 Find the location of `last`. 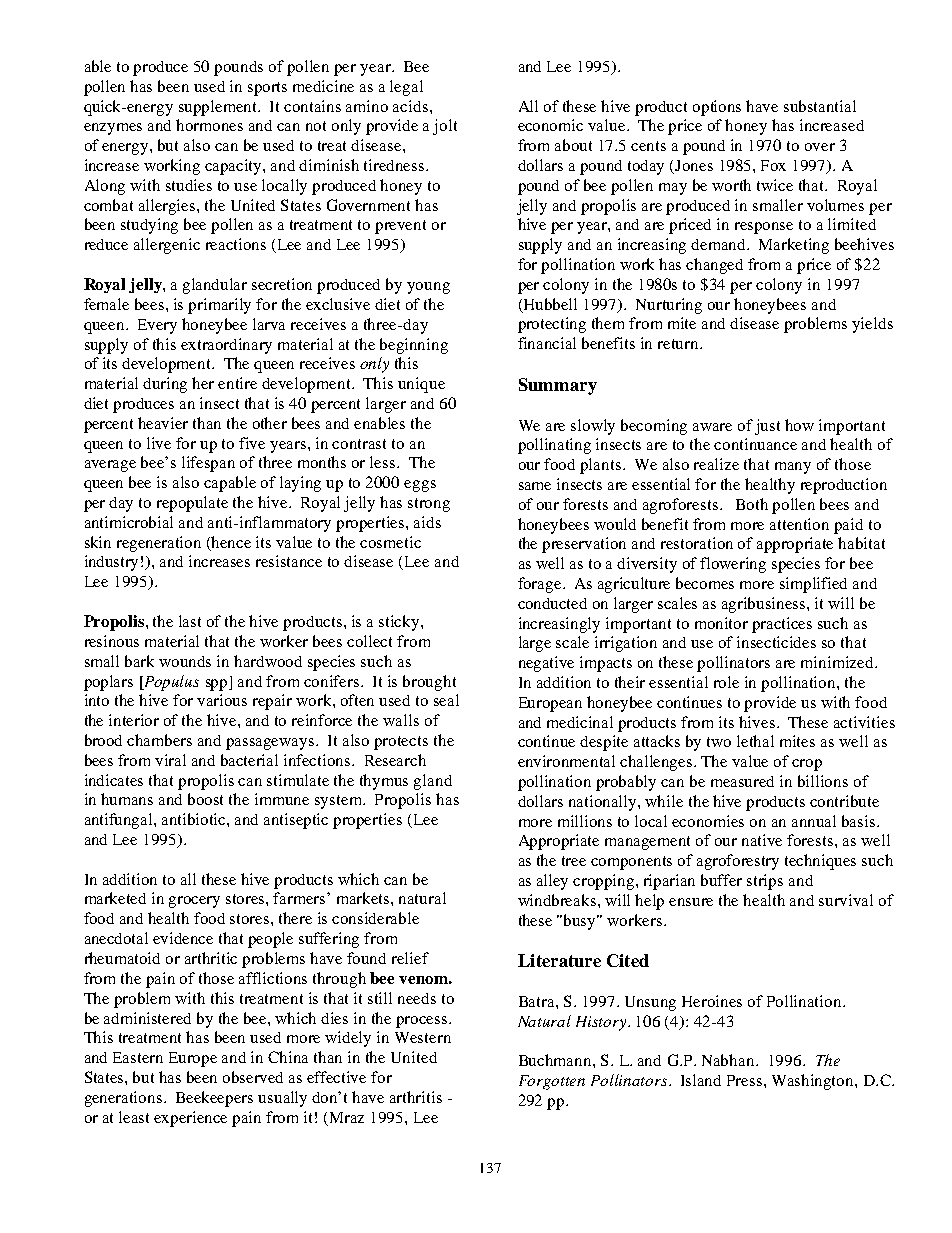

last is located at coordinates (190, 621).
